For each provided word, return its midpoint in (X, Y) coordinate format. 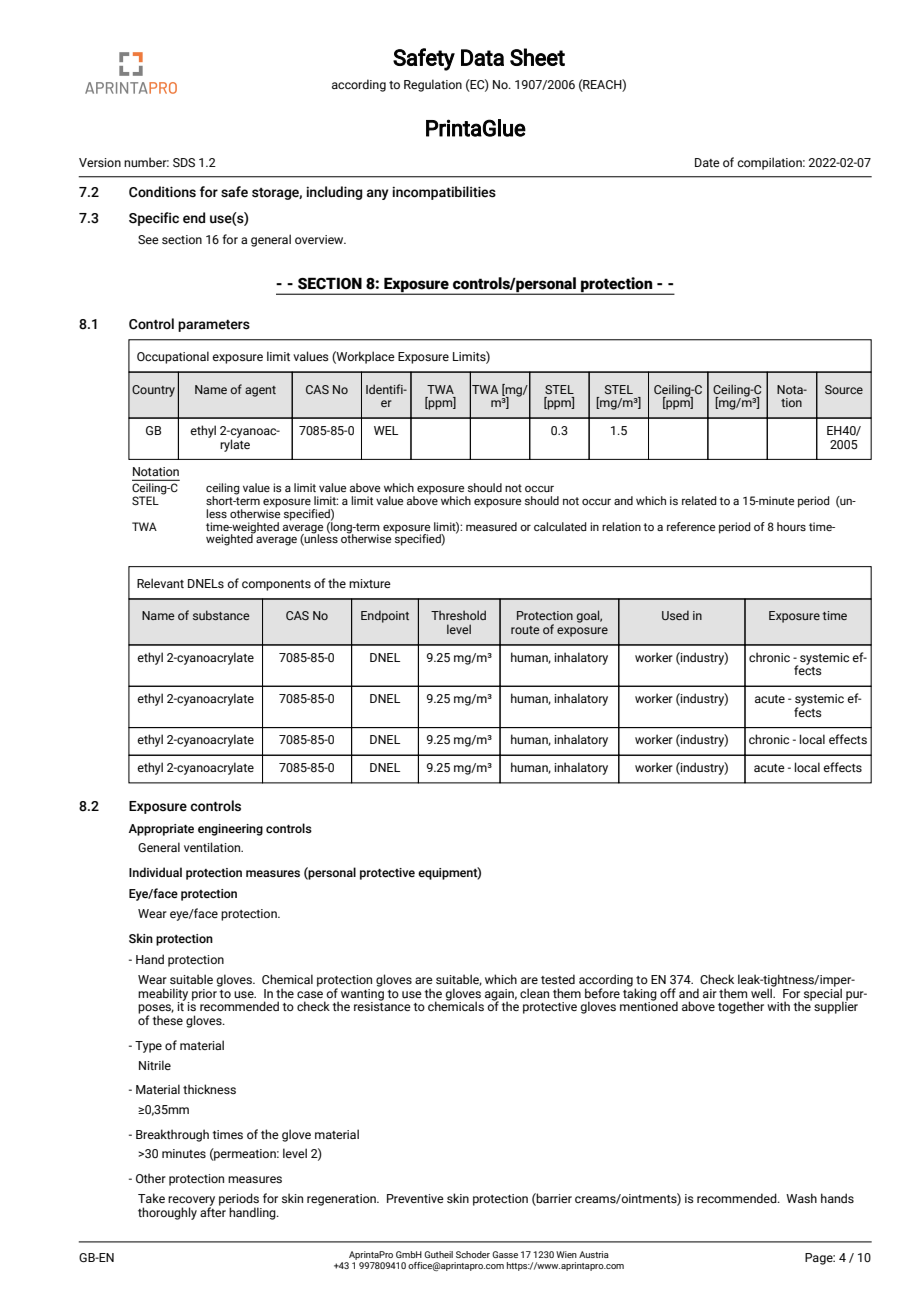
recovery (191, 1202)
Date (707, 162)
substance (221, 615)
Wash (801, 1198)
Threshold (458, 615)
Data (482, 57)
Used (675, 615)
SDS (184, 162)
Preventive (415, 1198)
